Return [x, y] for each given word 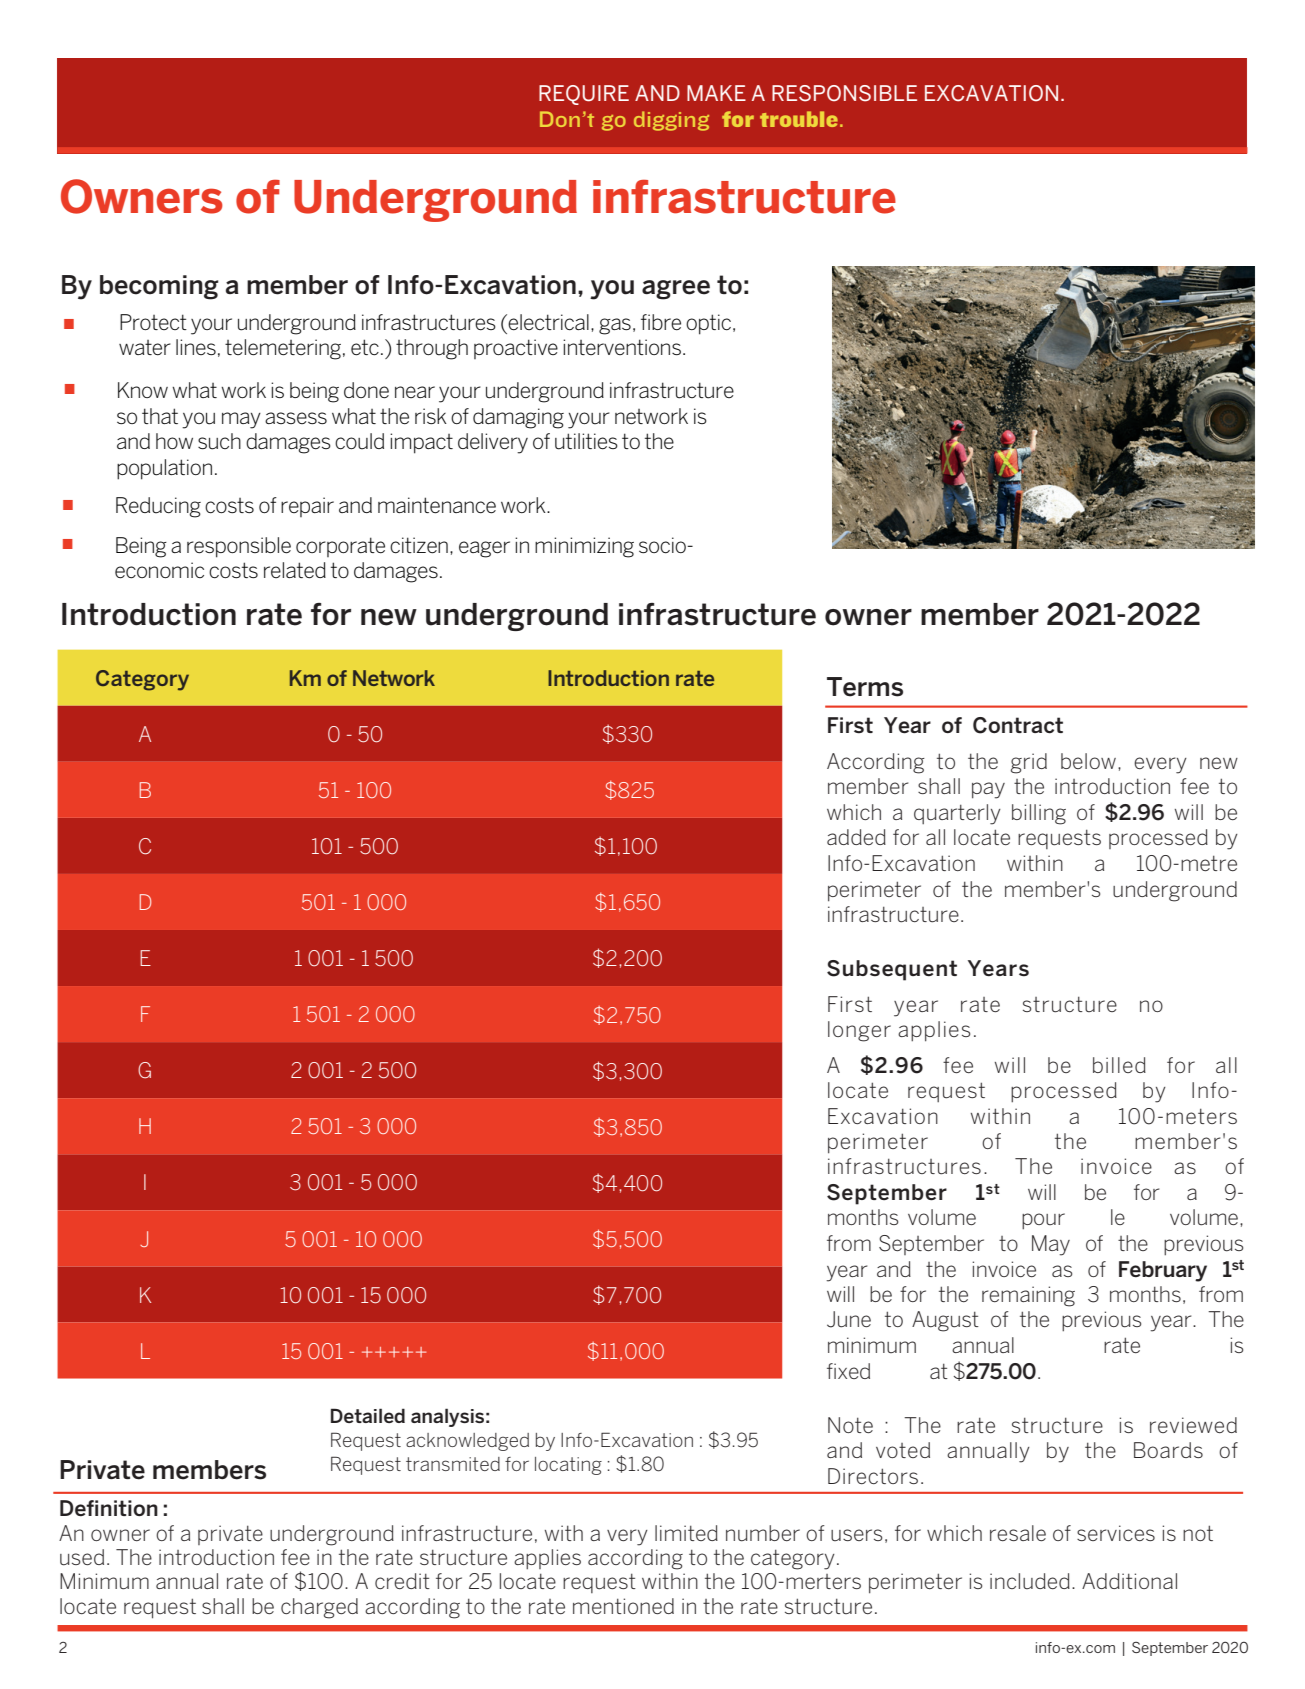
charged [319, 1608]
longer [859, 1031]
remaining [1028, 1296]
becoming [159, 287]
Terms [865, 687]
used [82, 1557]
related [295, 570]
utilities [586, 441]
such [219, 441]
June [849, 1319]
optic [708, 324]
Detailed [368, 1415]
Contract [1018, 725]
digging [671, 121]
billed [1119, 1065]
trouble [799, 119]
